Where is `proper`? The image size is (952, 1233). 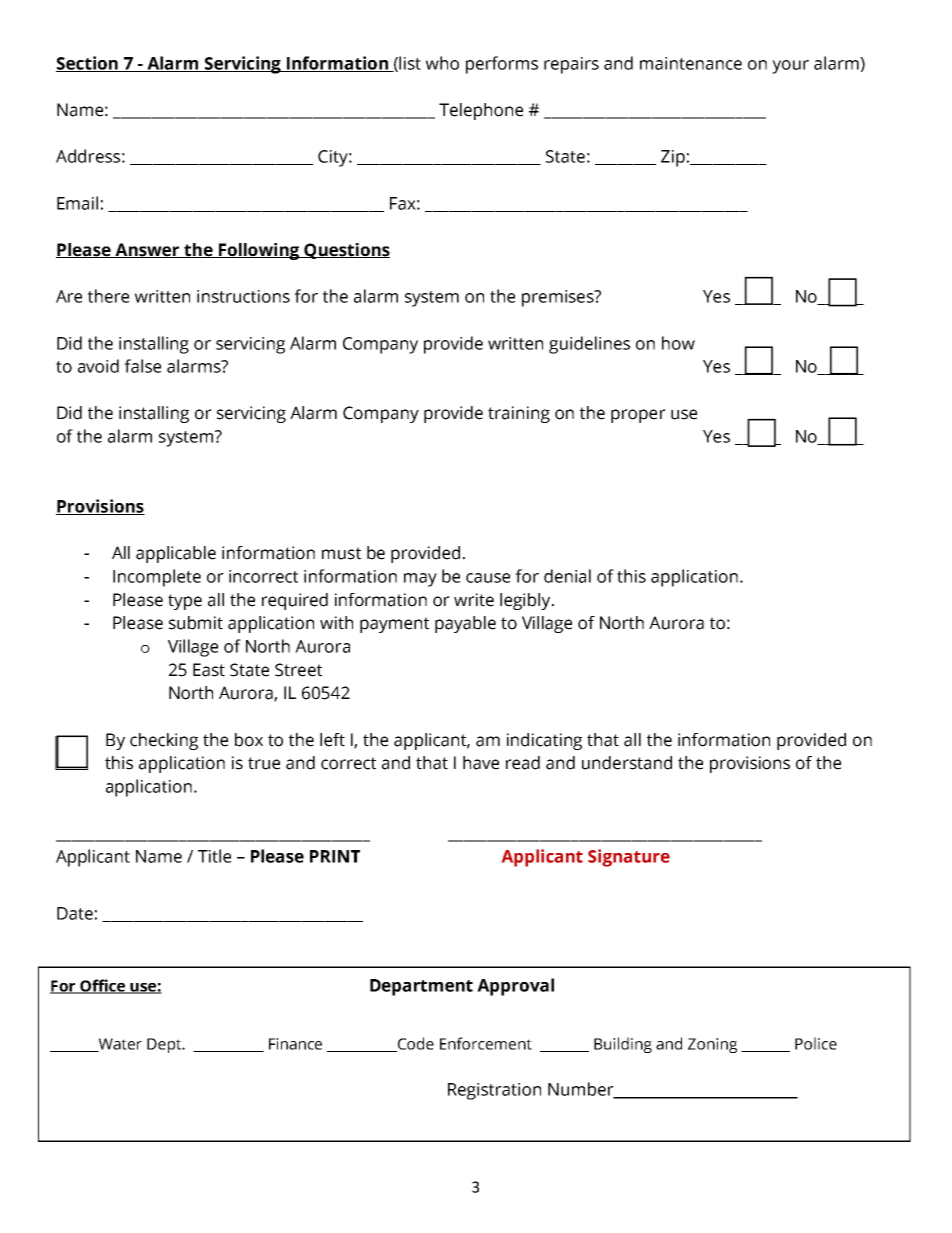
proper is located at coordinates (638, 416).
